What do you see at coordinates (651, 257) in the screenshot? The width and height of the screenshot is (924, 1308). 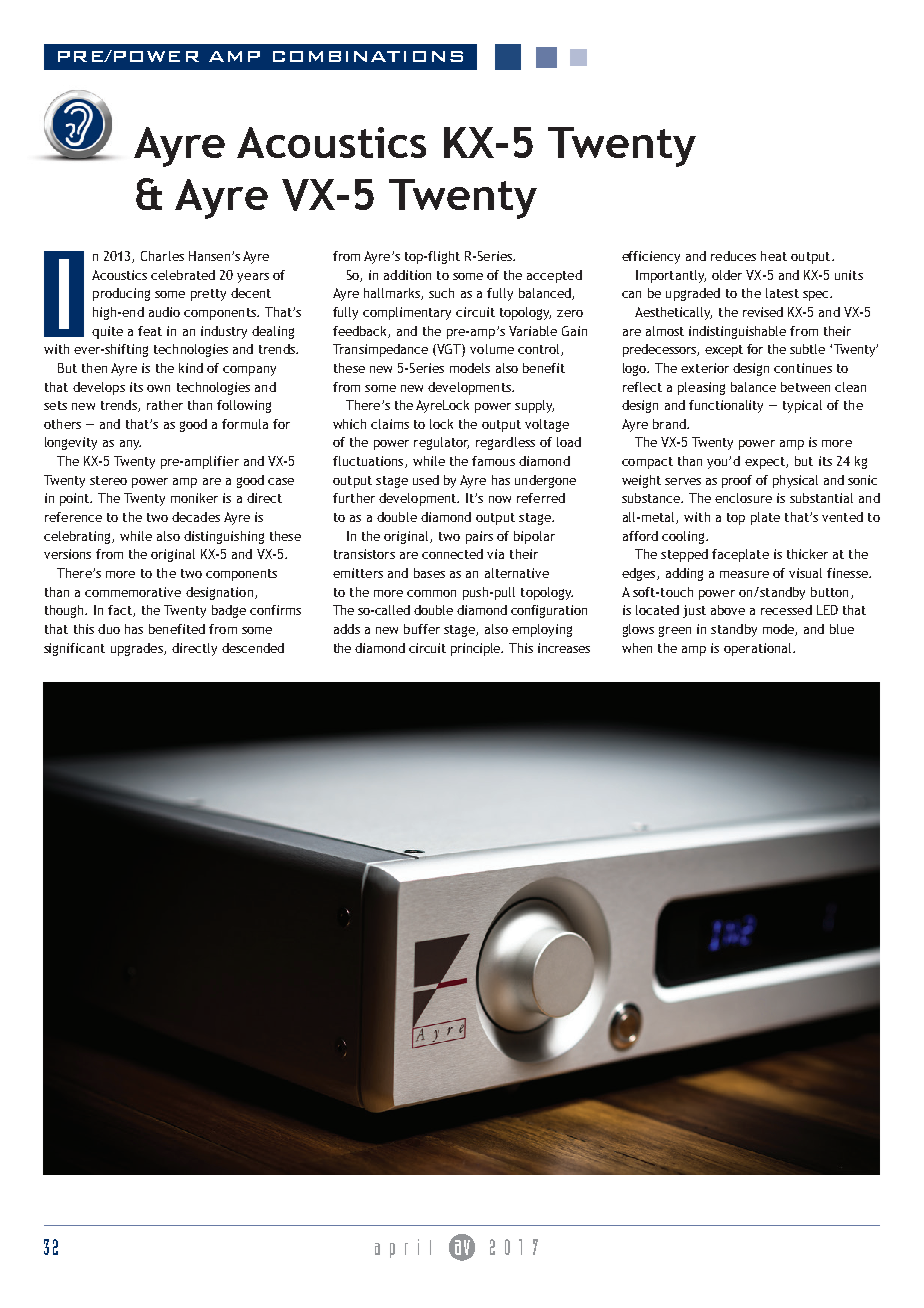 I see `efficiency` at bounding box center [651, 257].
